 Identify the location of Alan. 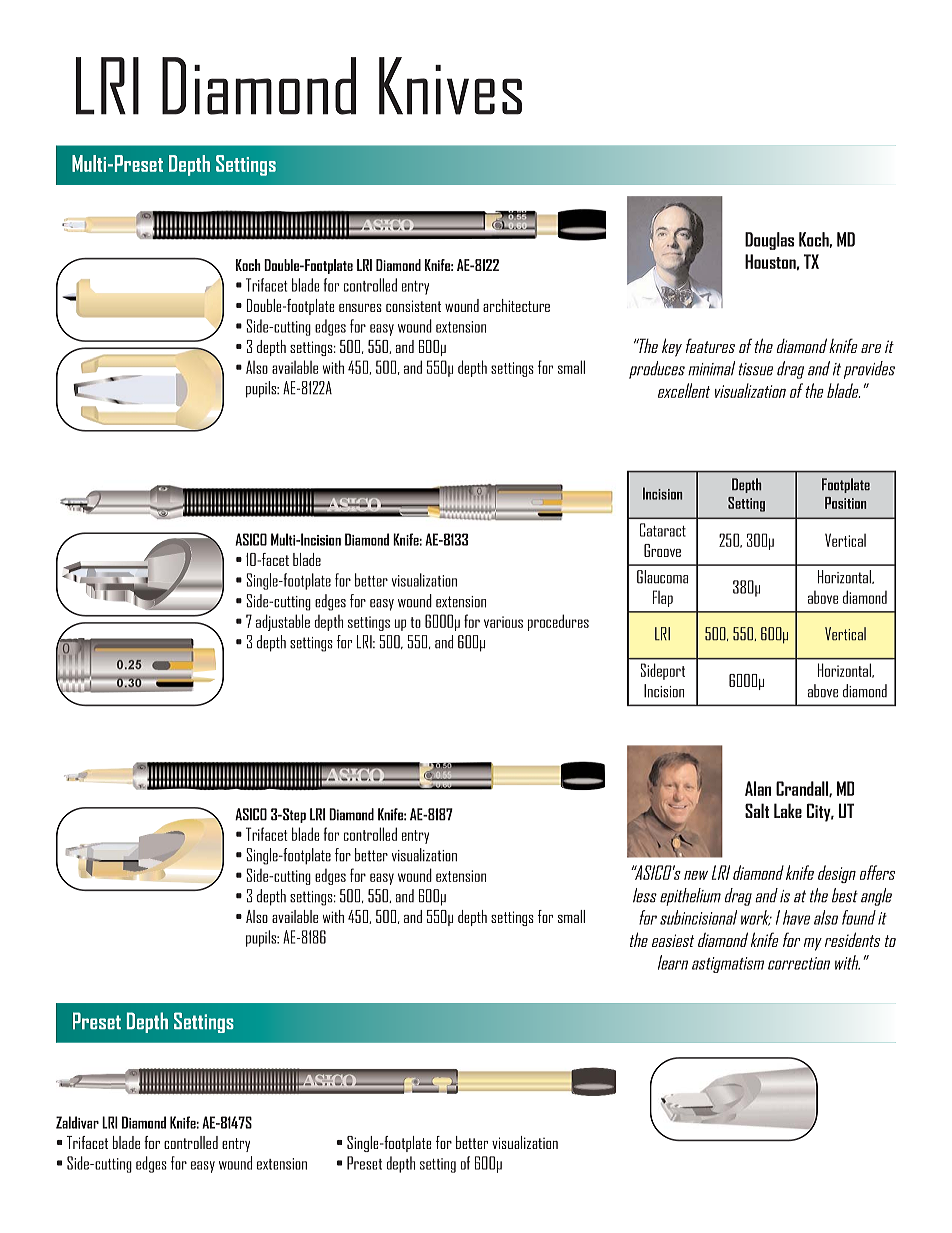
(758, 788).
